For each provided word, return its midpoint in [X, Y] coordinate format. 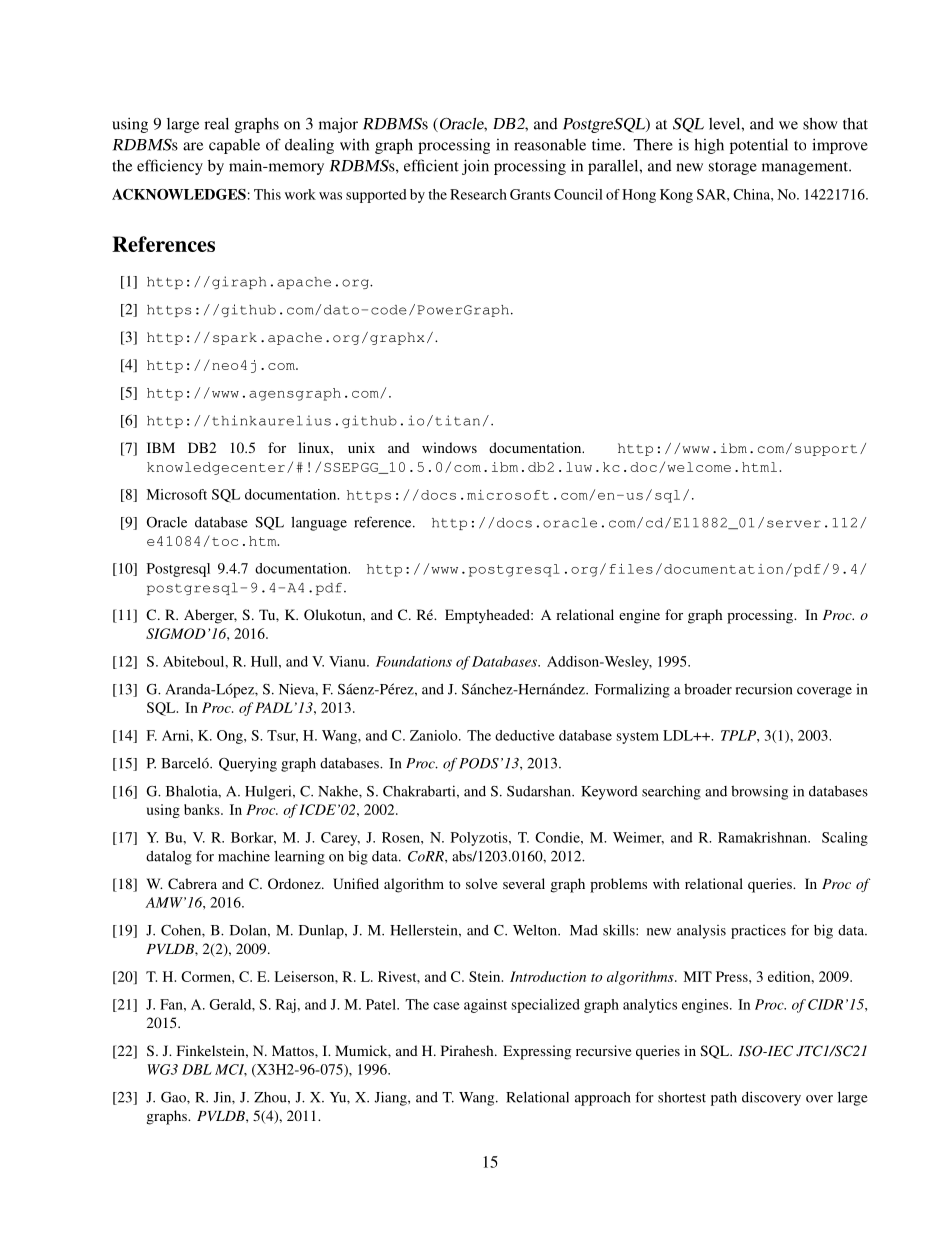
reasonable [550, 145]
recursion [764, 689]
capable [234, 146]
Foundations [414, 661]
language [319, 523]
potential [759, 146]
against [485, 1006]
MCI [231, 1070]
